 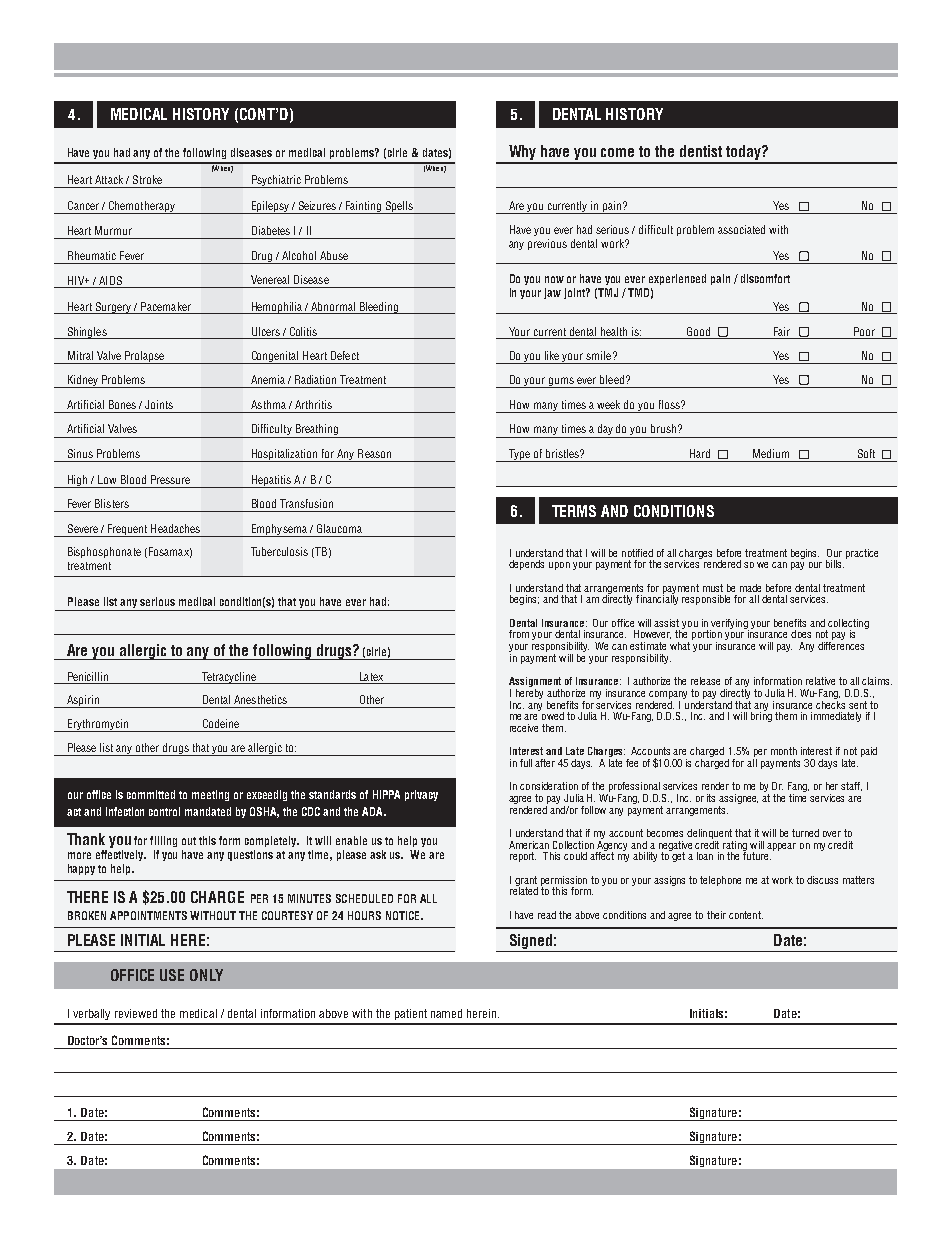 I want to click on Stroke, so click(x=147, y=179).
